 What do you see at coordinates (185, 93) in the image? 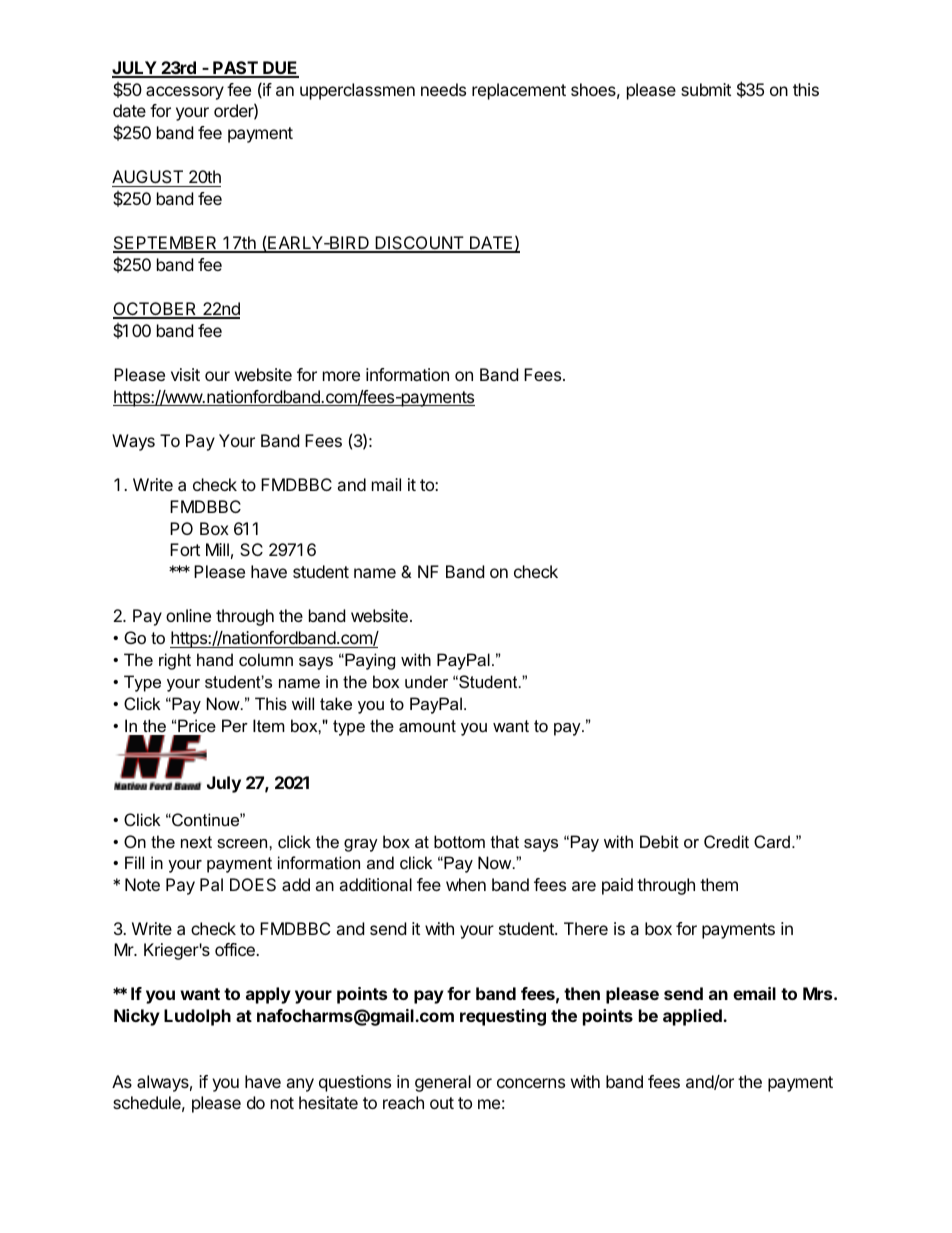
I see `accessory` at bounding box center [185, 93].
